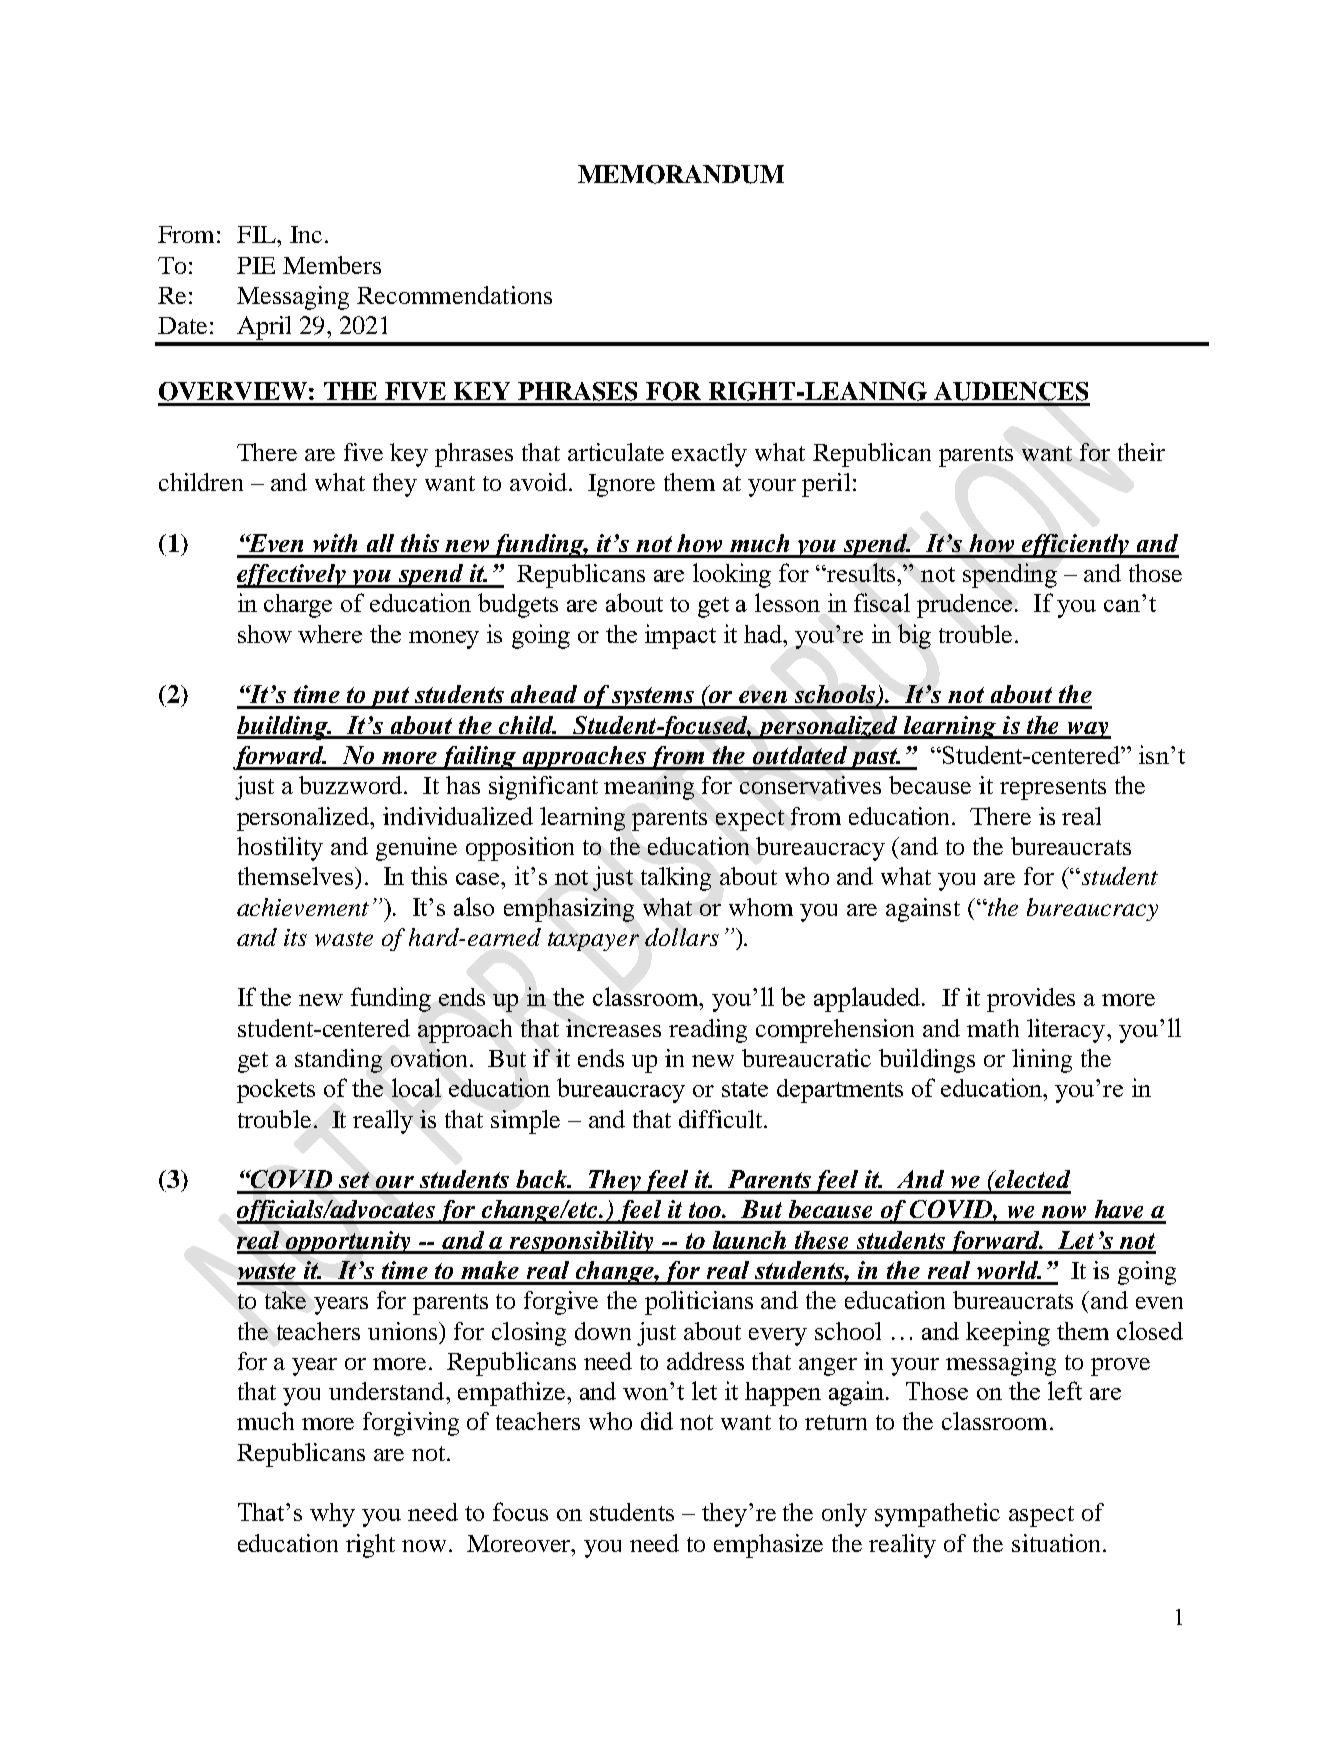 The image size is (1343, 1739). Describe the element at coordinates (332, 1515) in the page. I see `why` at that location.
